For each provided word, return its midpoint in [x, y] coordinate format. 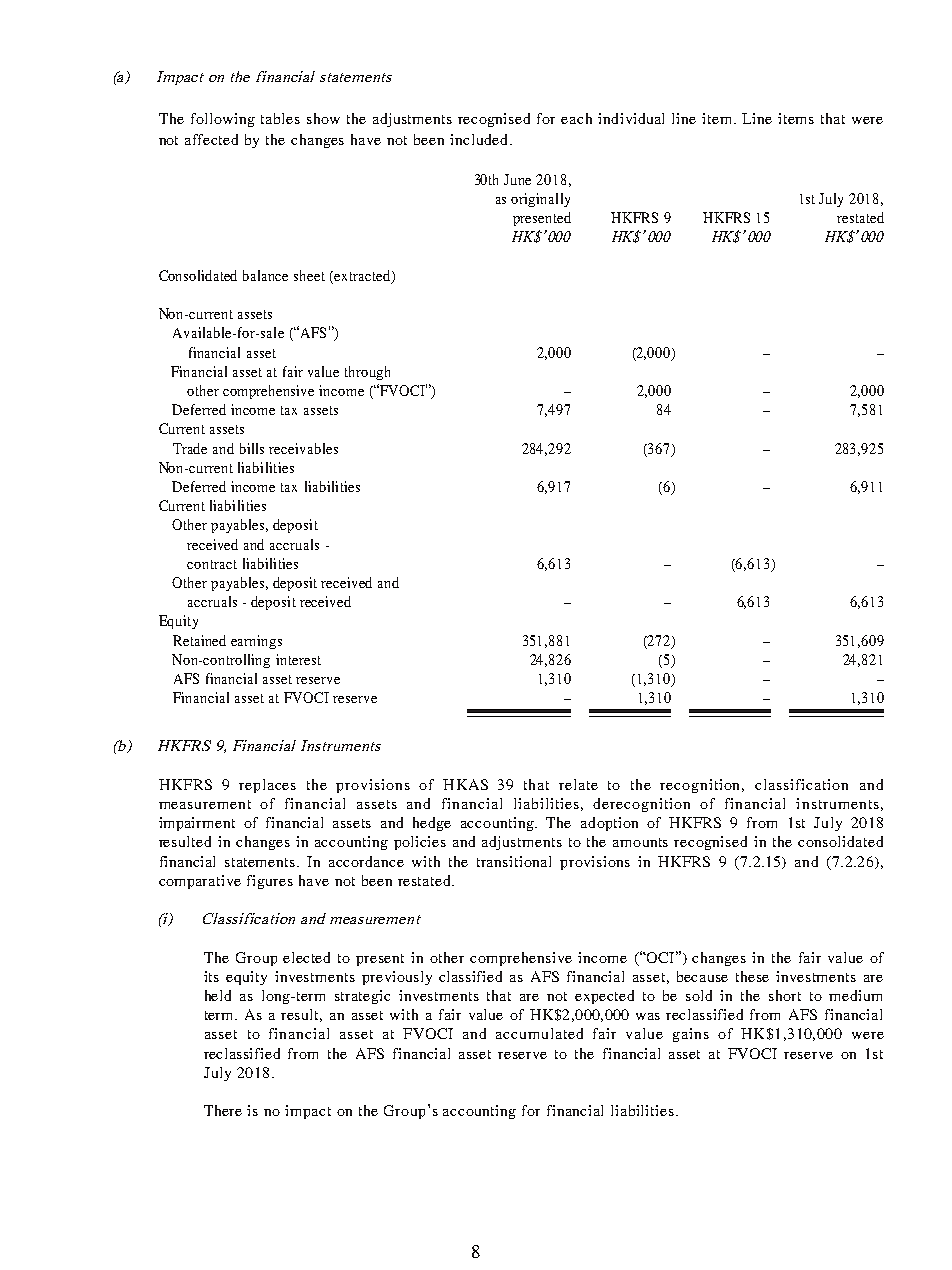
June [517, 179]
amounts [640, 842]
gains [691, 1035]
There [223, 1110]
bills [252, 448]
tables [280, 118]
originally [540, 200]
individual [631, 118]
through [367, 373]
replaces [267, 786]
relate [578, 784]
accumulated [539, 1033]
